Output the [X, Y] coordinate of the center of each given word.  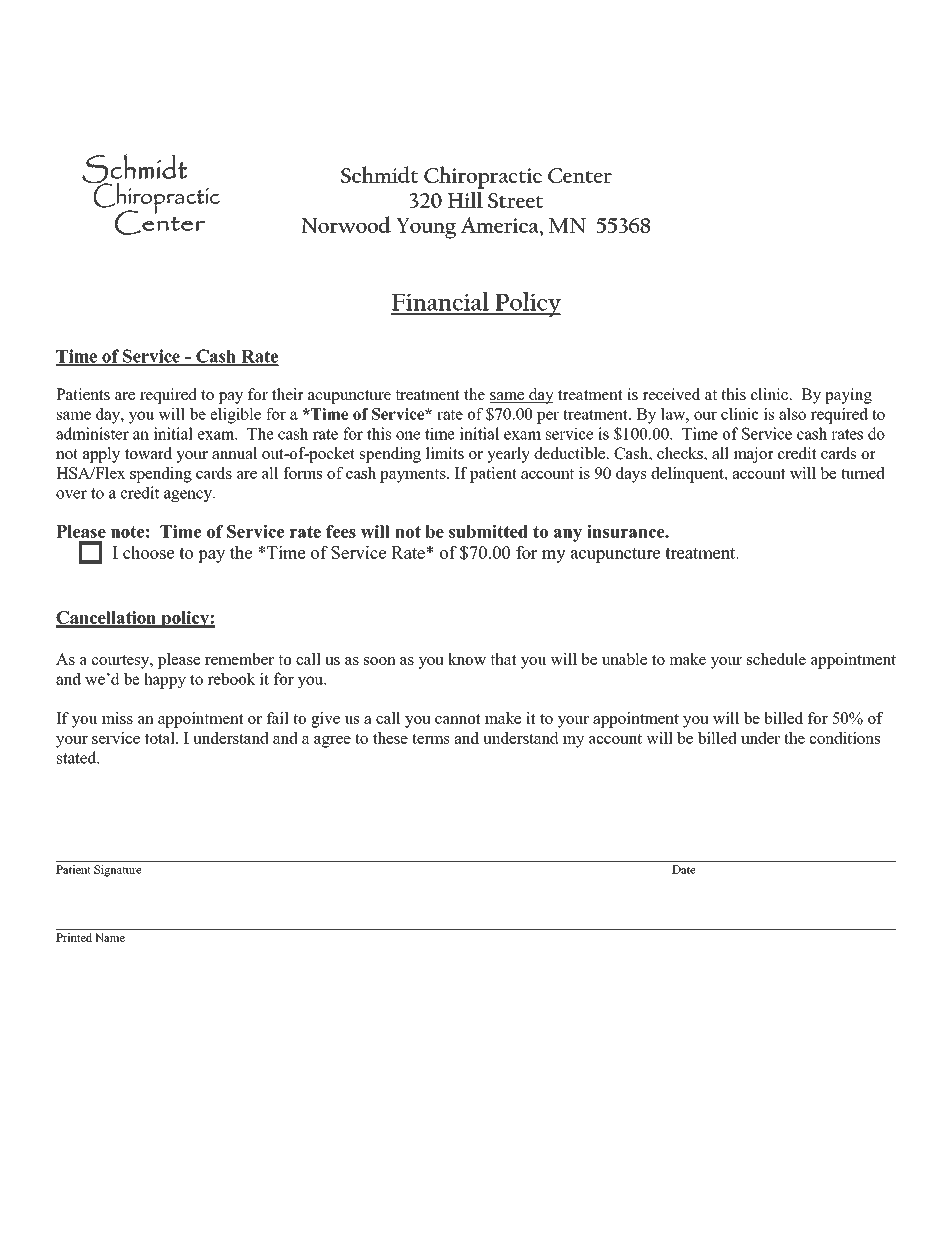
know [467, 659]
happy [165, 680]
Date [684, 869]
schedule [776, 659]
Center [580, 175]
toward [148, 453]
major [753, 455]
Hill [465, 199]
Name [110, 937]
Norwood [346, 224]
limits [445, 453]
